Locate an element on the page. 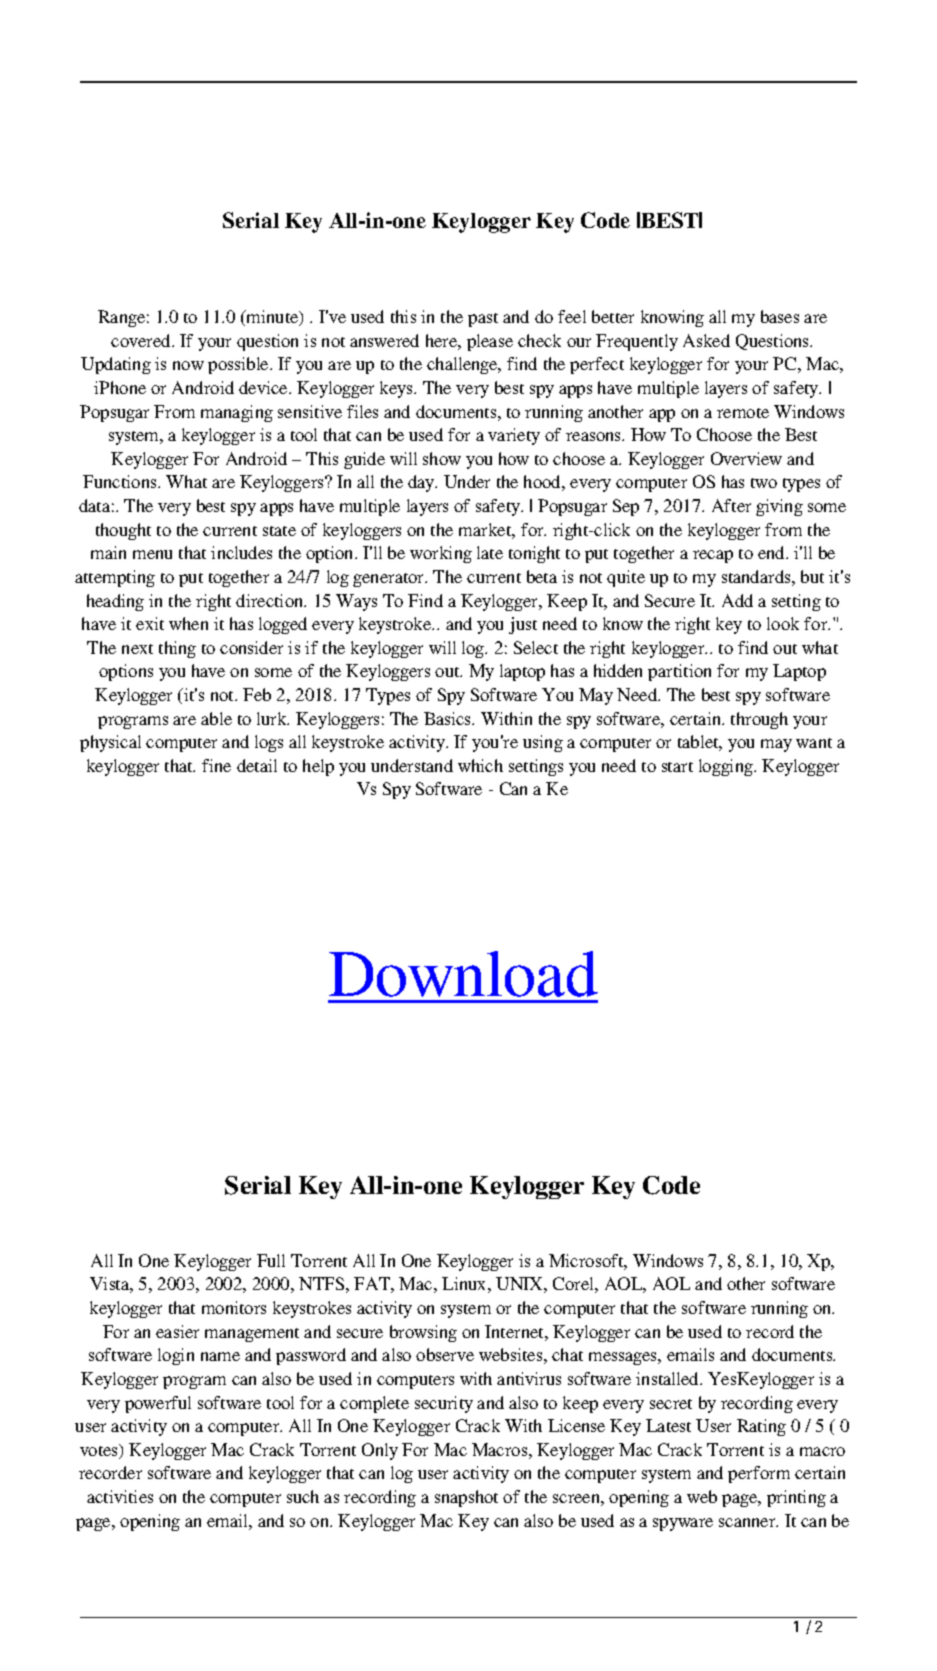  fine is located at coordinates (216, 765).
